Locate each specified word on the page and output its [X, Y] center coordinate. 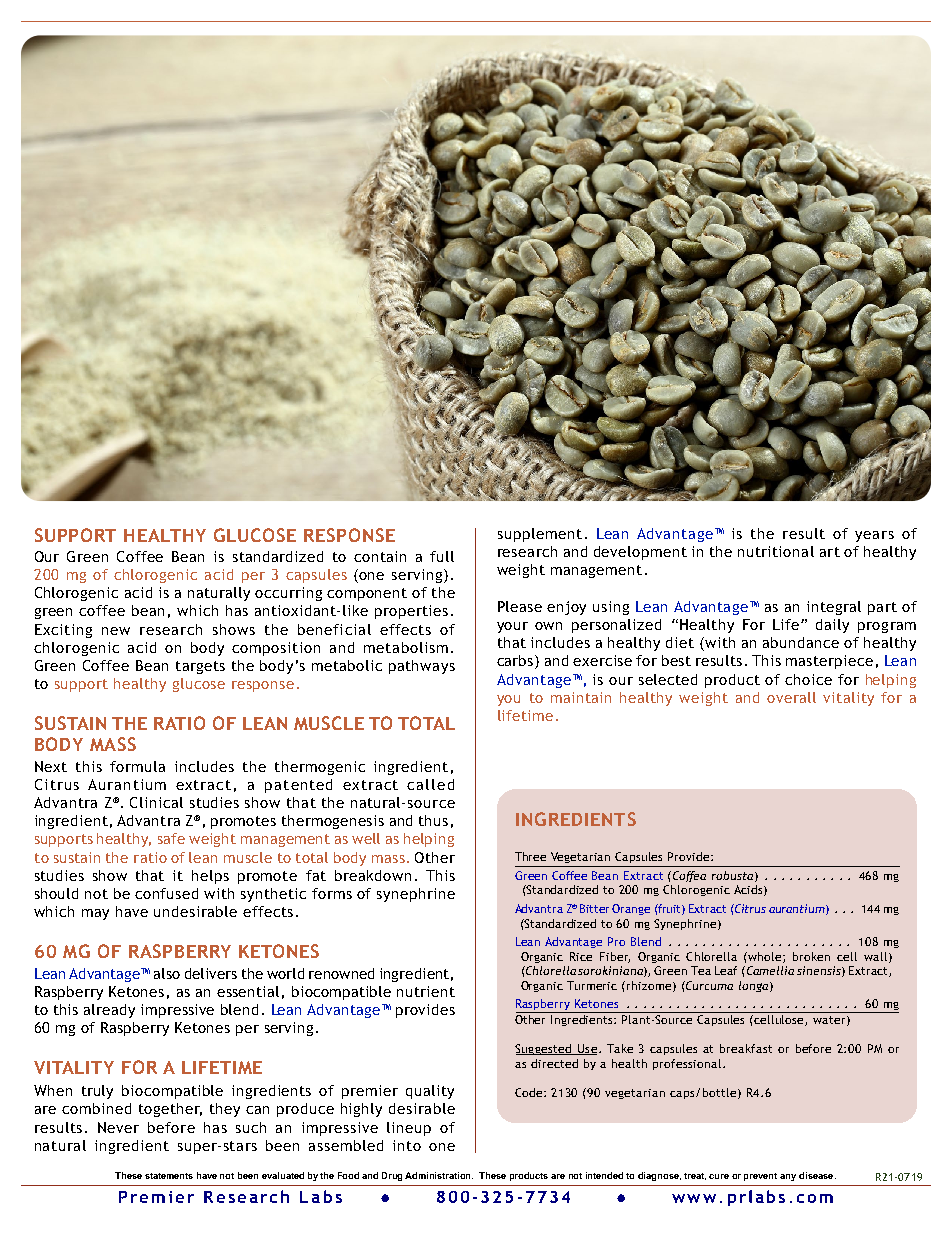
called [430, 784]
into [407, 1145]
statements [169, 1176]
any [788, 1177]
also [167, 973]
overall [791, 697]
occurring [288, 594]
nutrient [426, 991]
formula [137, 766]
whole [766, 957]
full [442, 556]
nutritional [776, 551]
